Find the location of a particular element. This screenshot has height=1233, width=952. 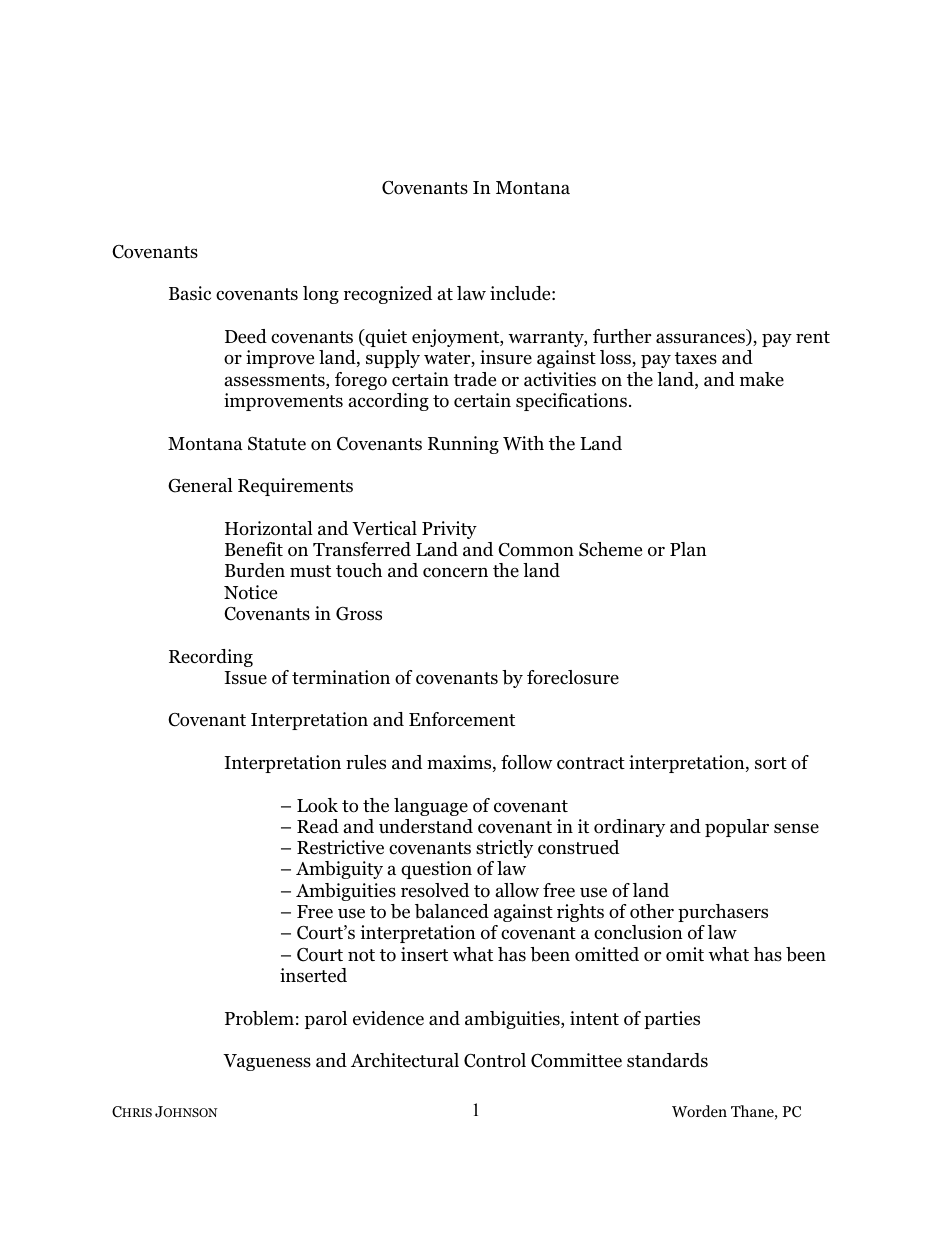

insure is located at coordinates (506, 357).
